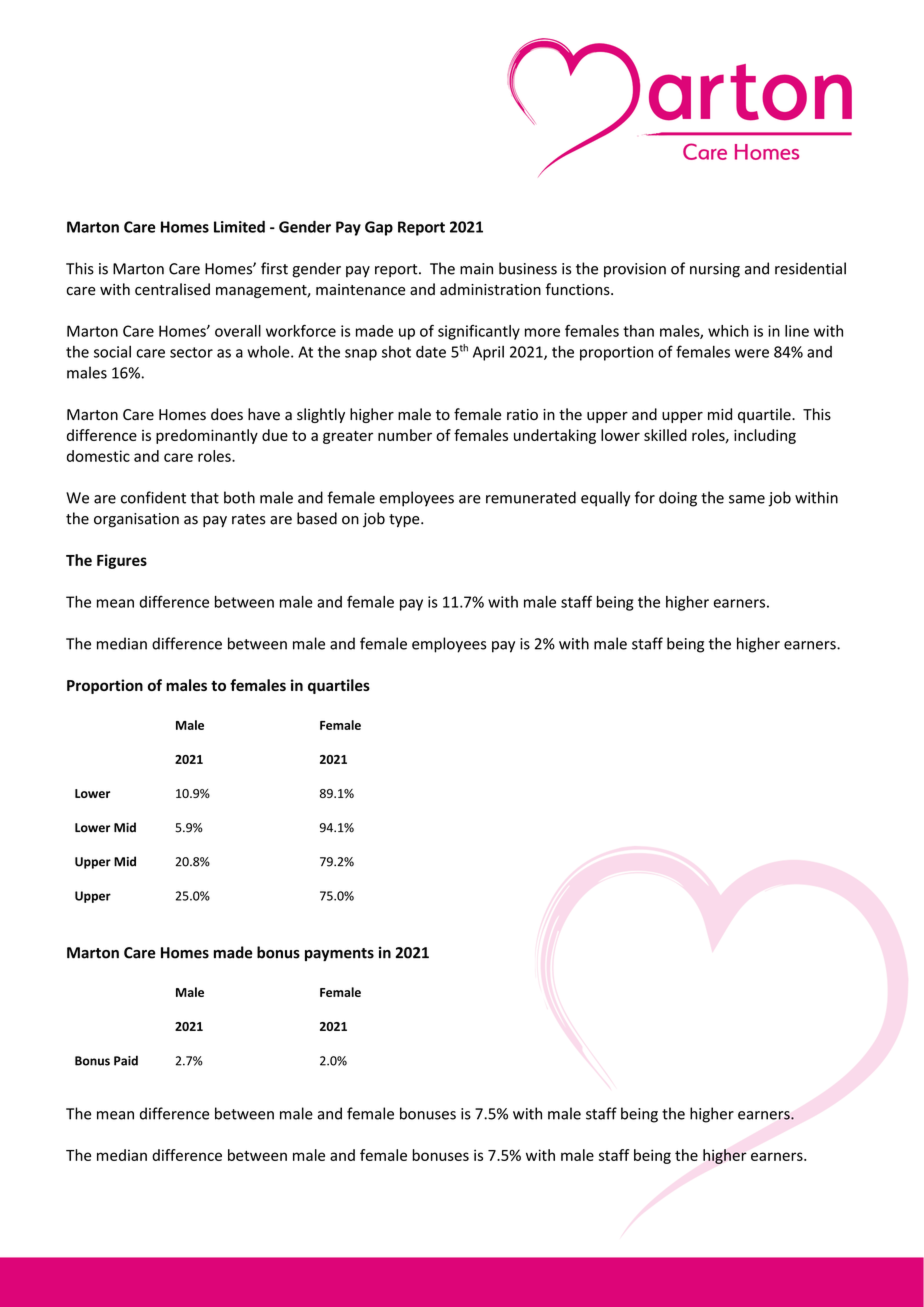  I want to click on payments, so click(339, 955).
